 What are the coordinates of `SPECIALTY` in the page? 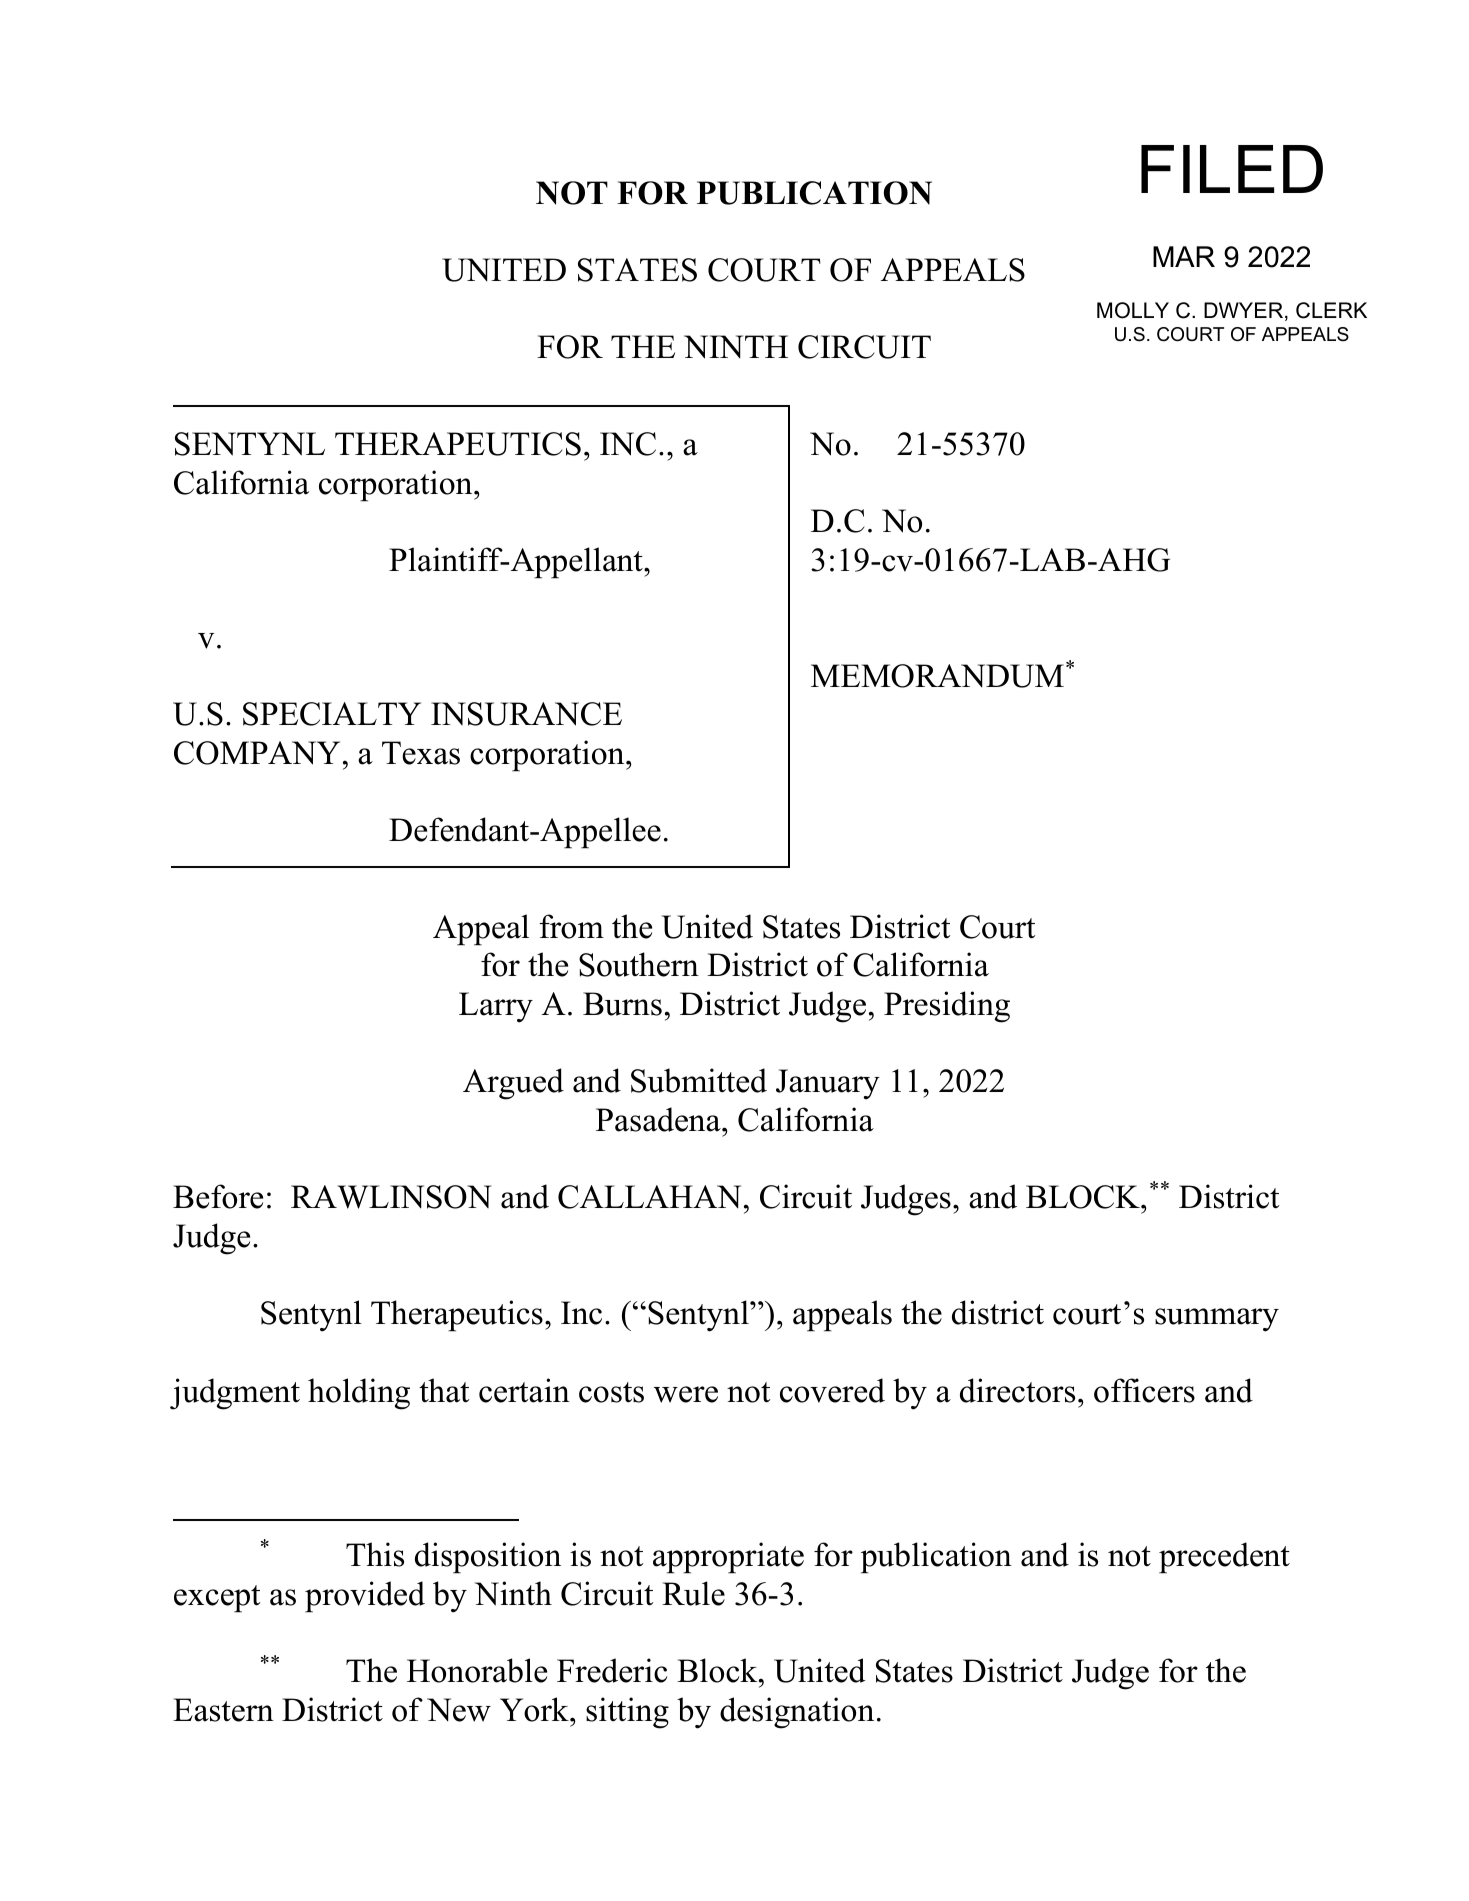 It's located at (332, 714).
